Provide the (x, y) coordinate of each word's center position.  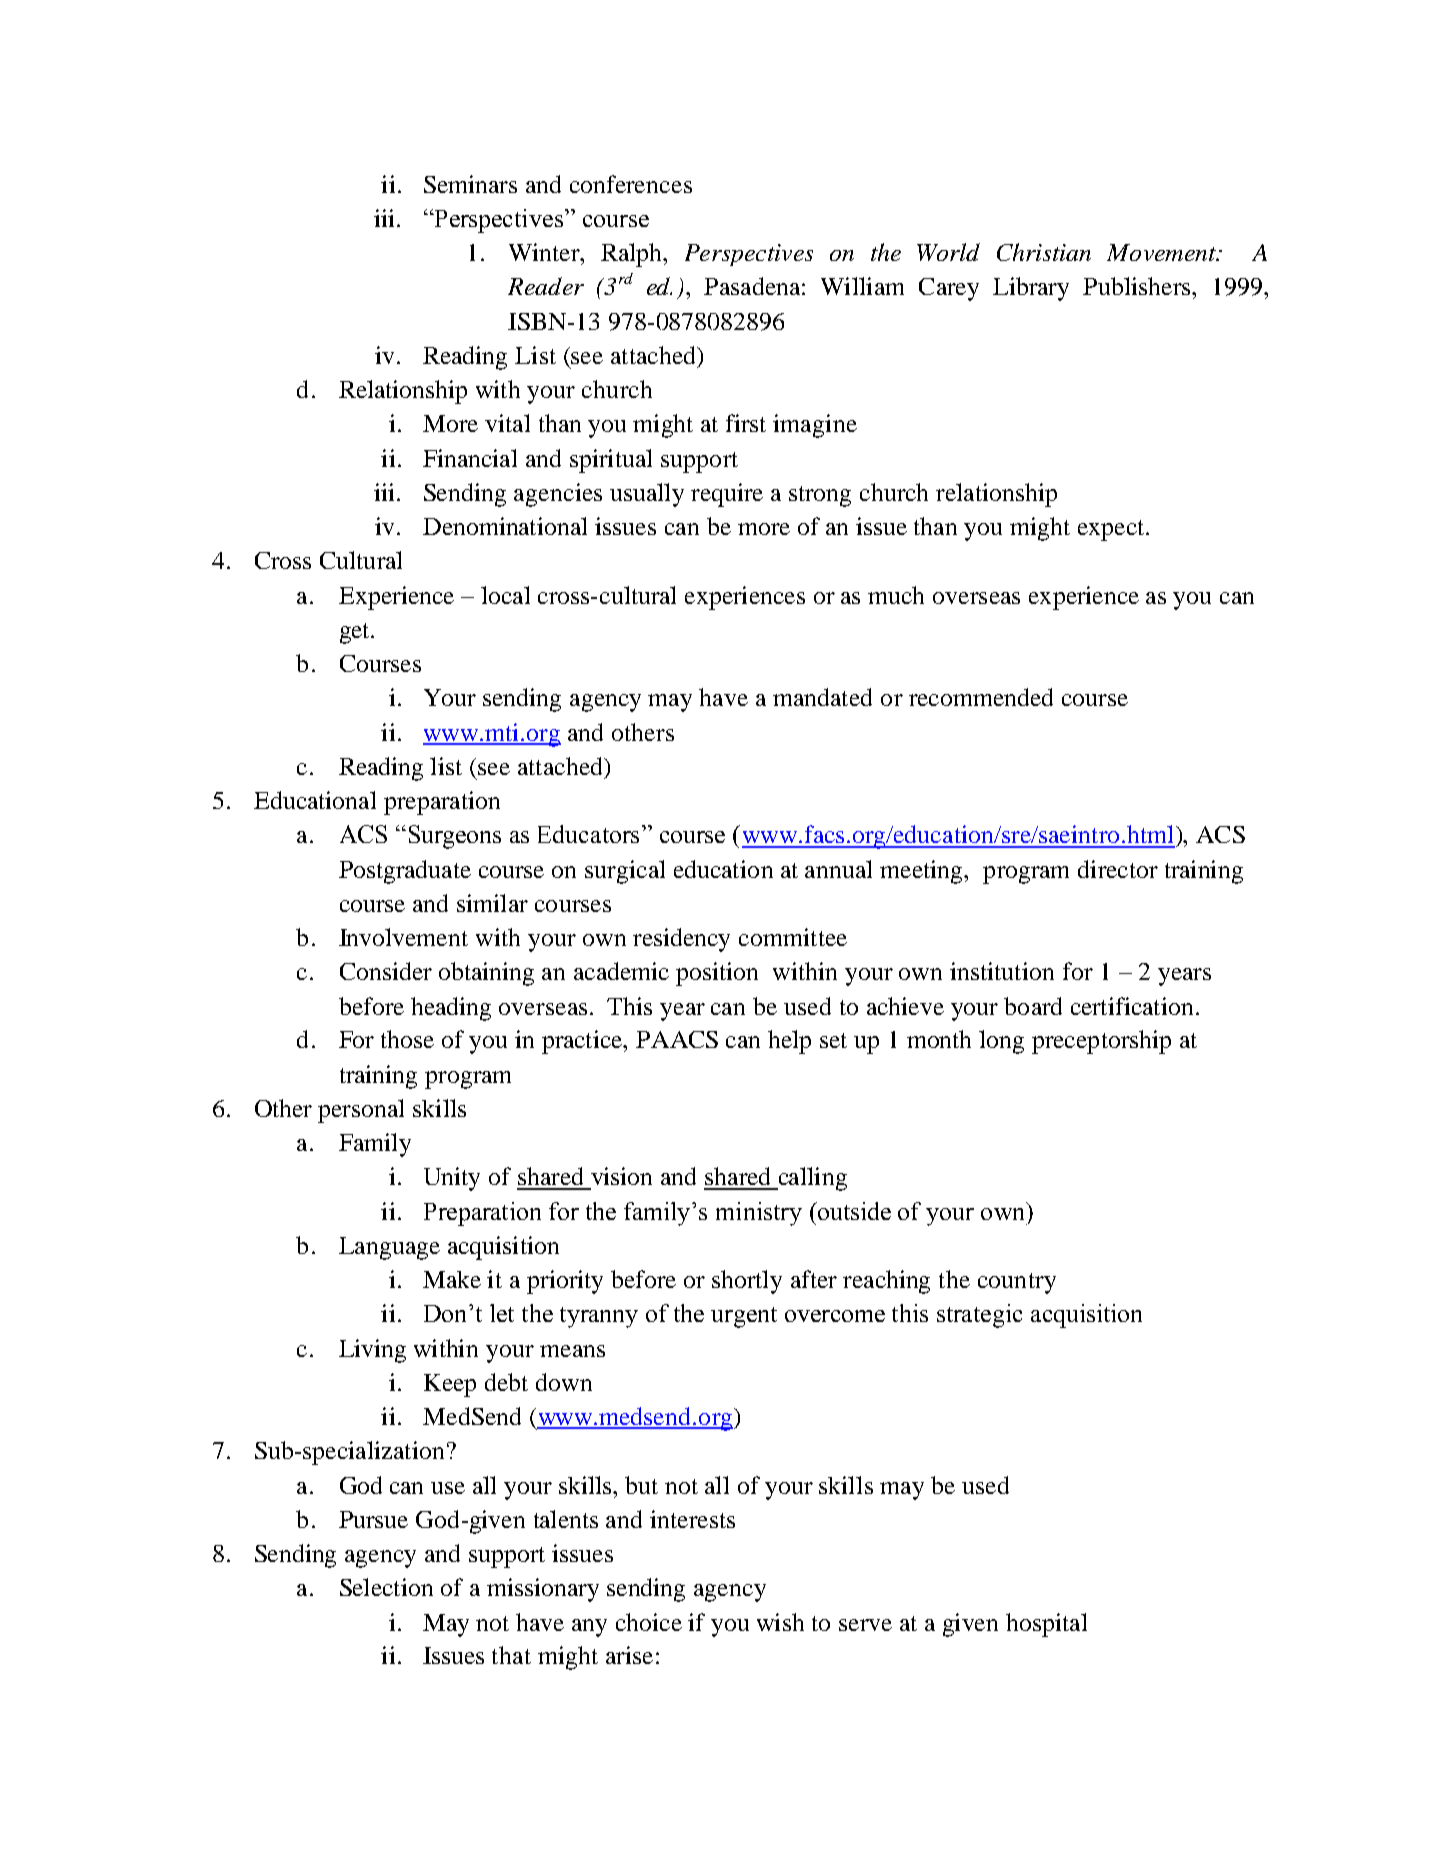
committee (793, 937)
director (1118, 869)
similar (492, 903)
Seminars (470, 184)
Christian (1044, 252)
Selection (386, 1587)
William (862, 286)
